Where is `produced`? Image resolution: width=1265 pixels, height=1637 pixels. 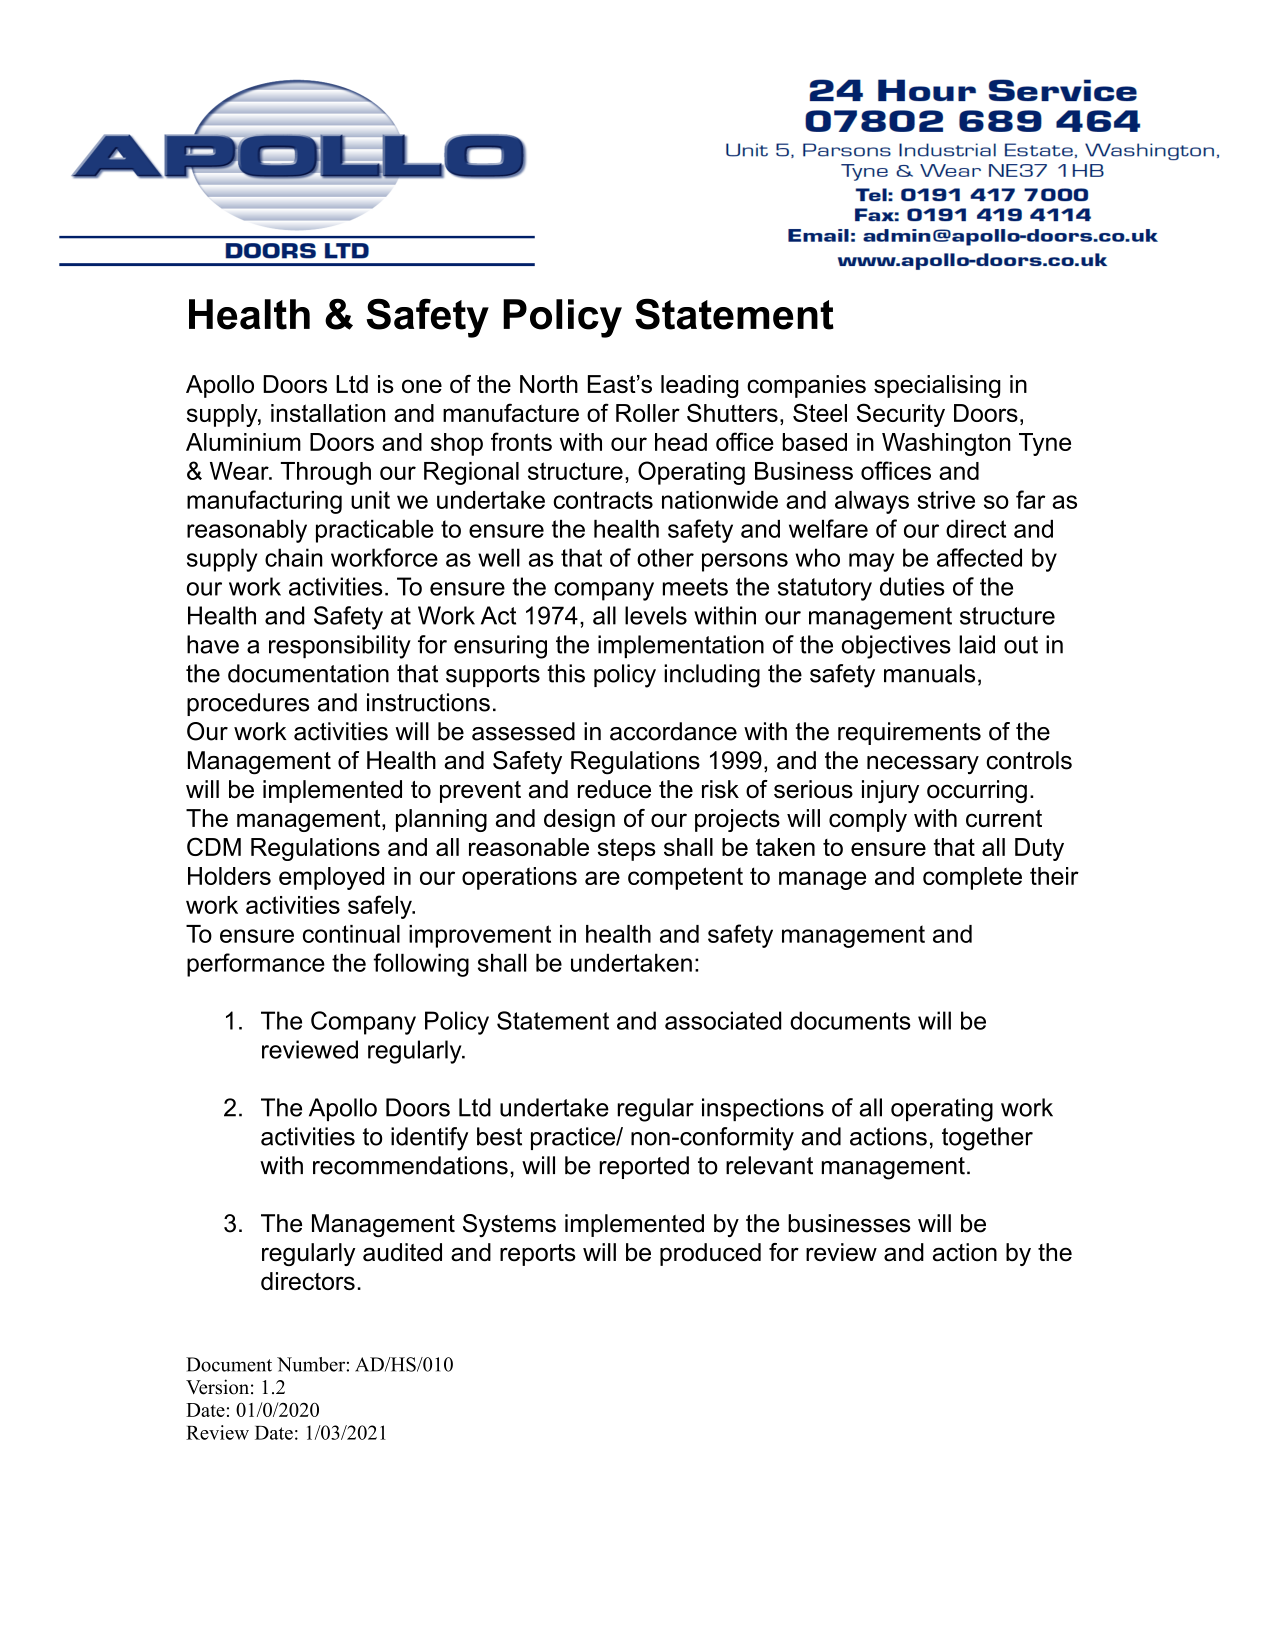
produced is located at coordinates (710, 1254).
